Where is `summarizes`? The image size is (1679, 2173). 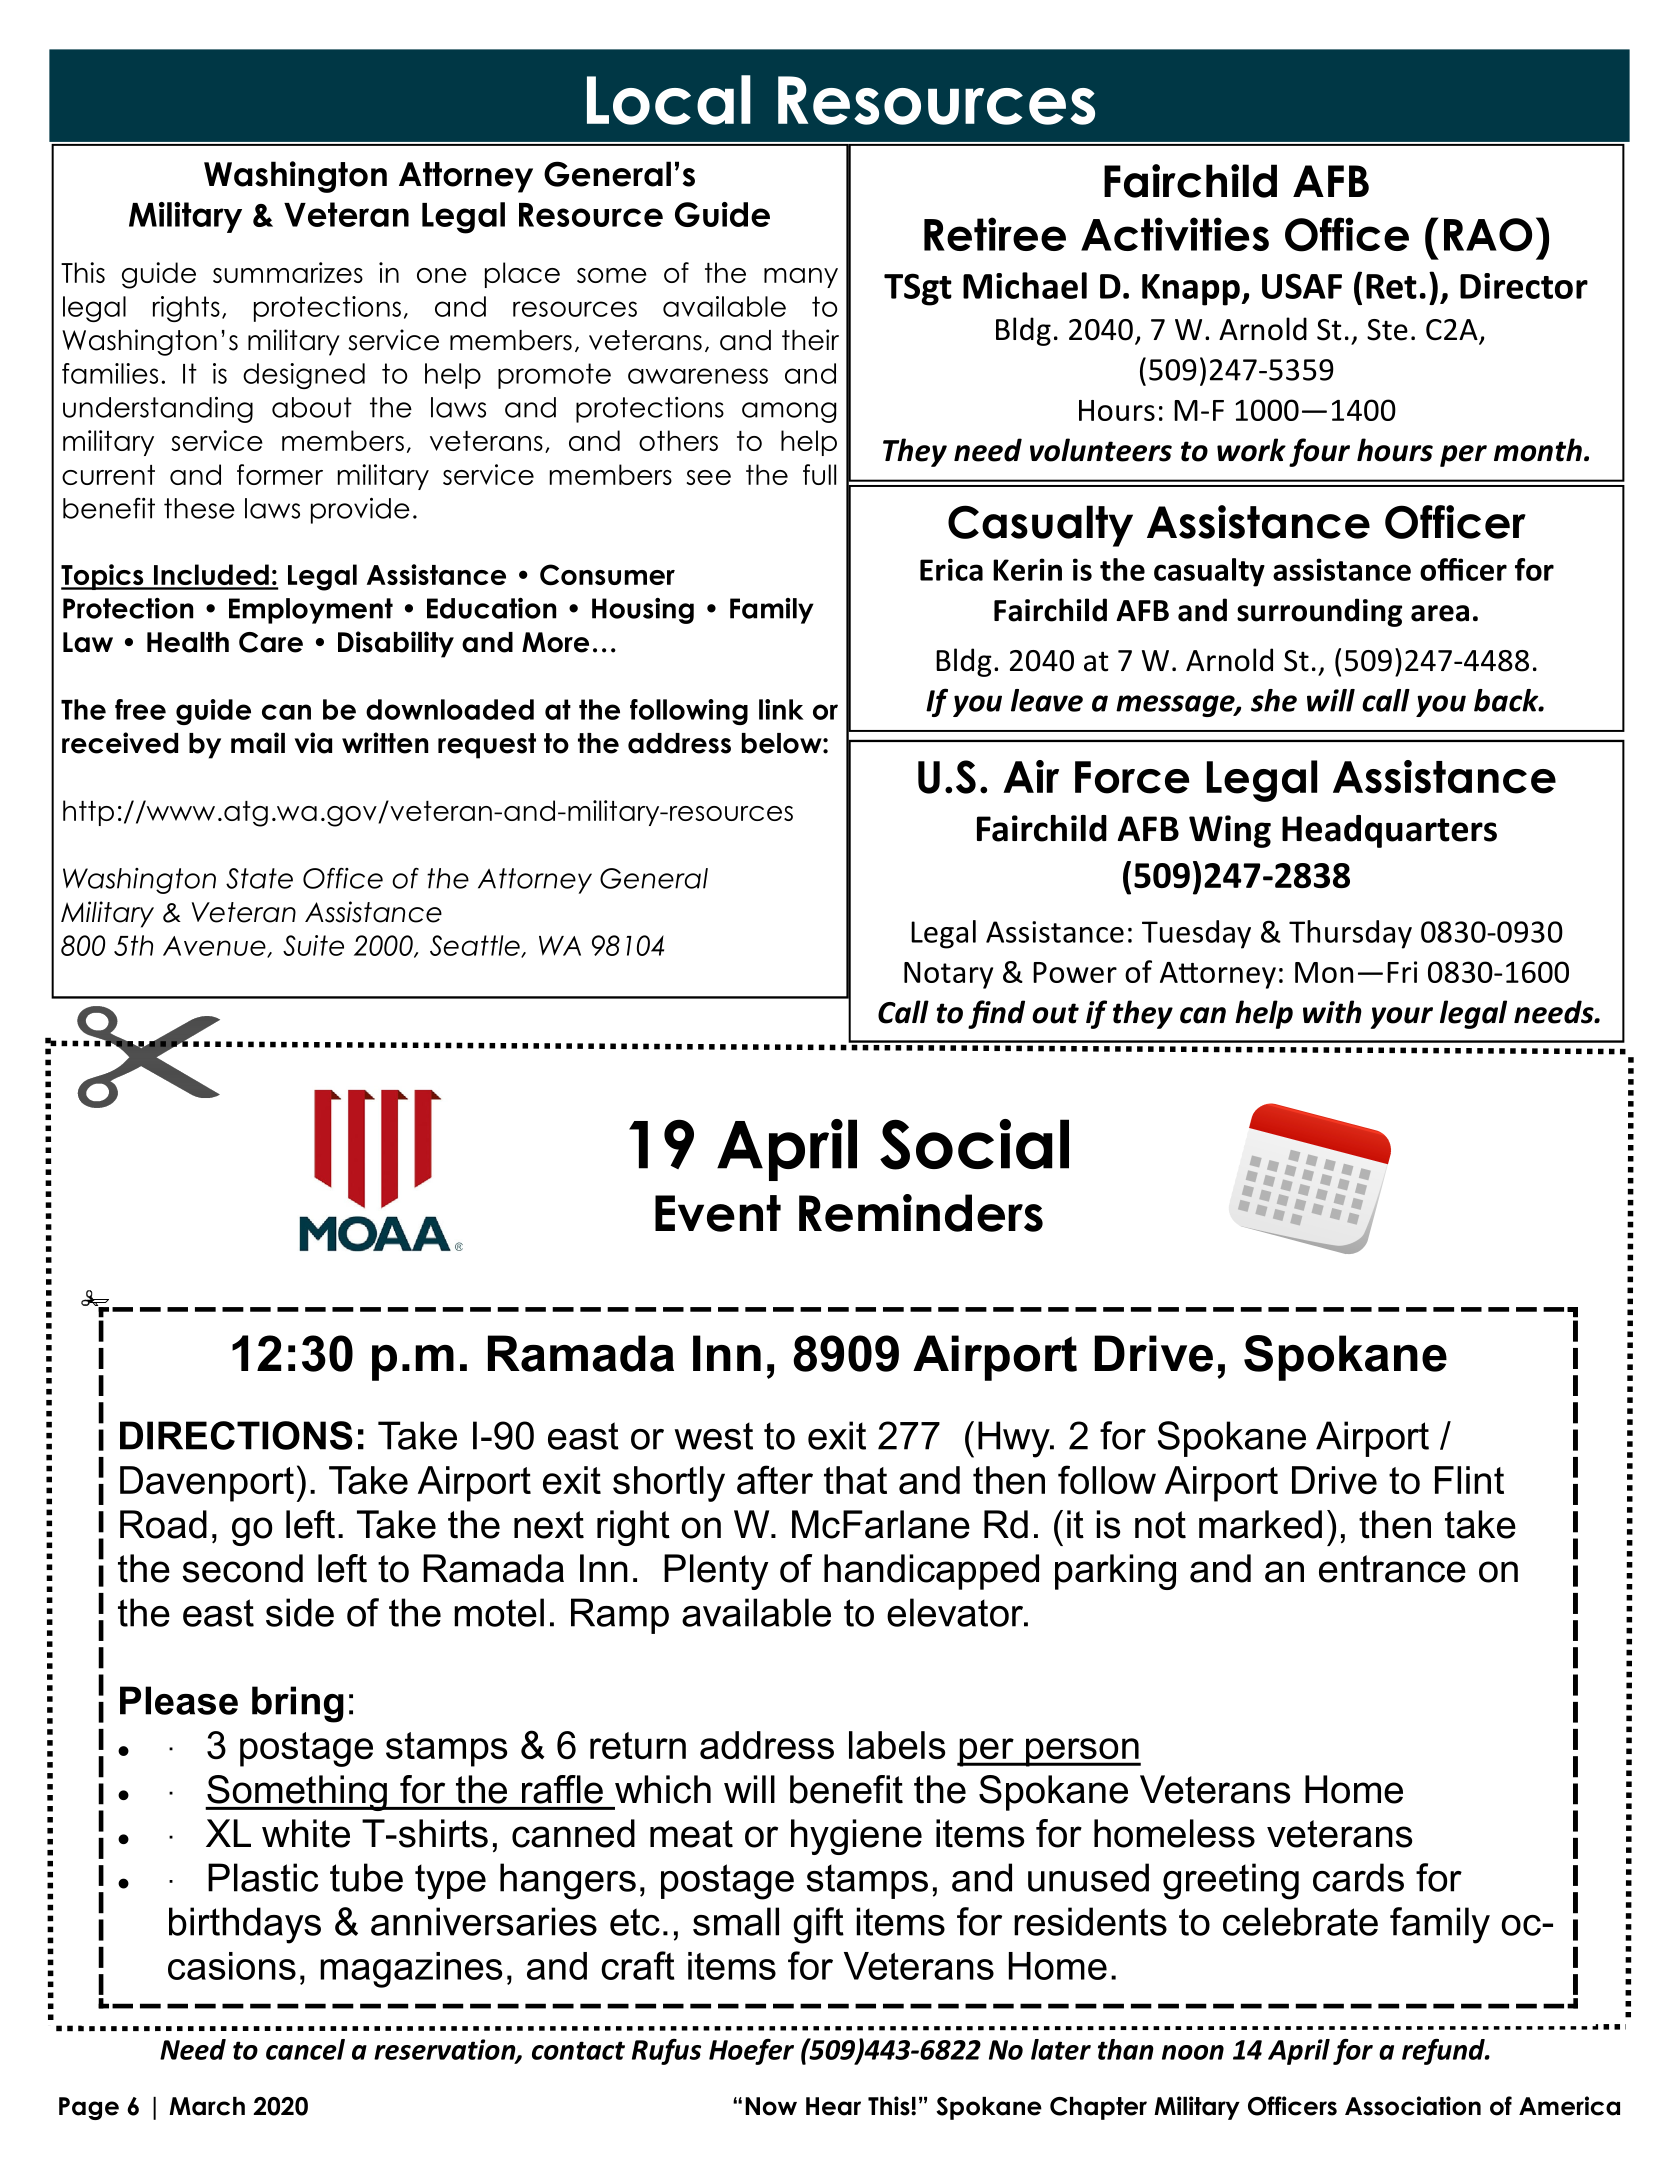
summarizes is located at coordinates (288, 272).
